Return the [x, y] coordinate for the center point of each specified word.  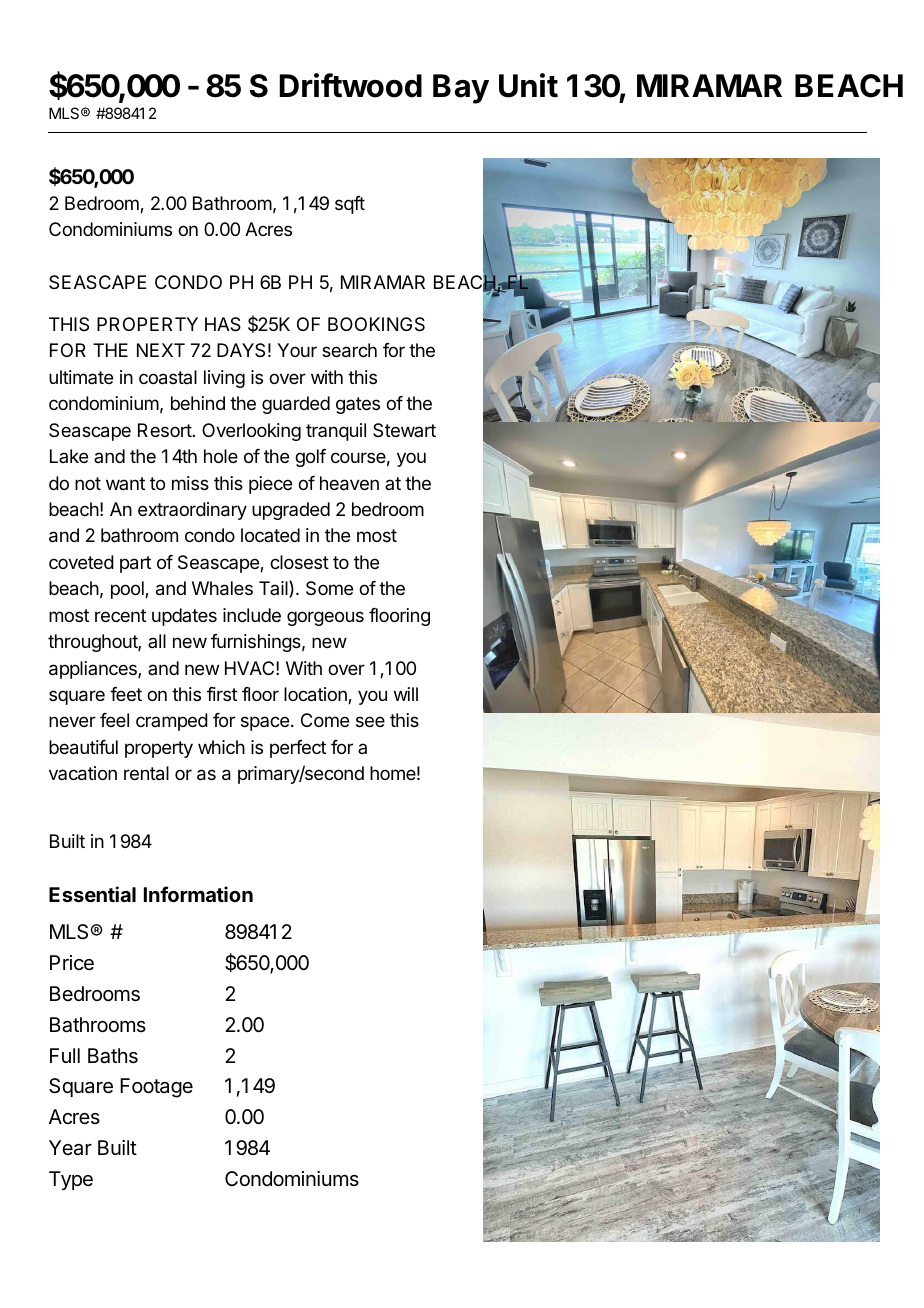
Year [70, 1148]
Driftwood [350, 85]
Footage [156, 1088]
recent [120, 615]
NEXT [161, 350]
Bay [461, 89]
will [406, 694]
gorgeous [325, 618]
